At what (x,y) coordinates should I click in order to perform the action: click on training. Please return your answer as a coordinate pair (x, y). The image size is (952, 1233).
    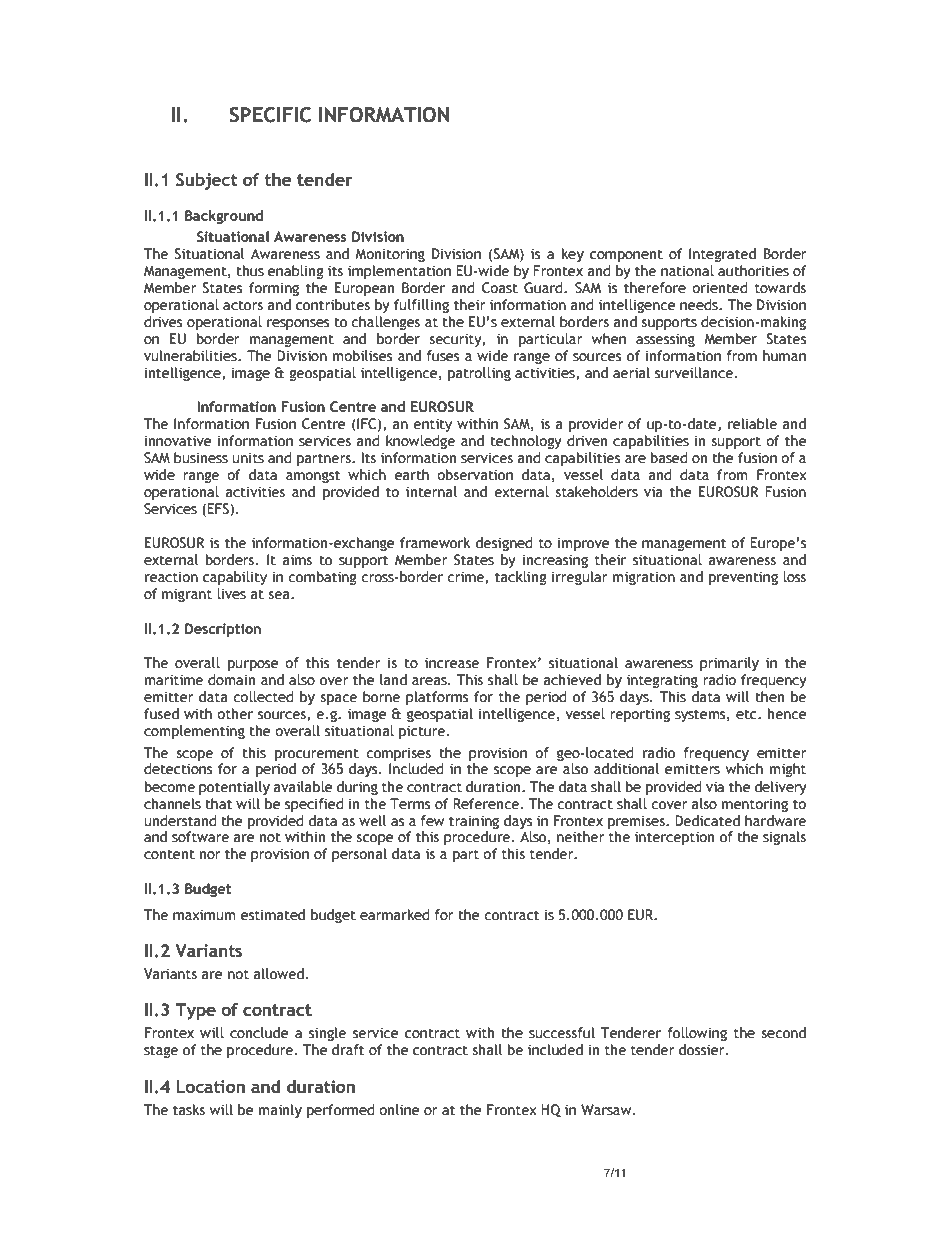
    Looking at the image, I should click on (474, 822).
